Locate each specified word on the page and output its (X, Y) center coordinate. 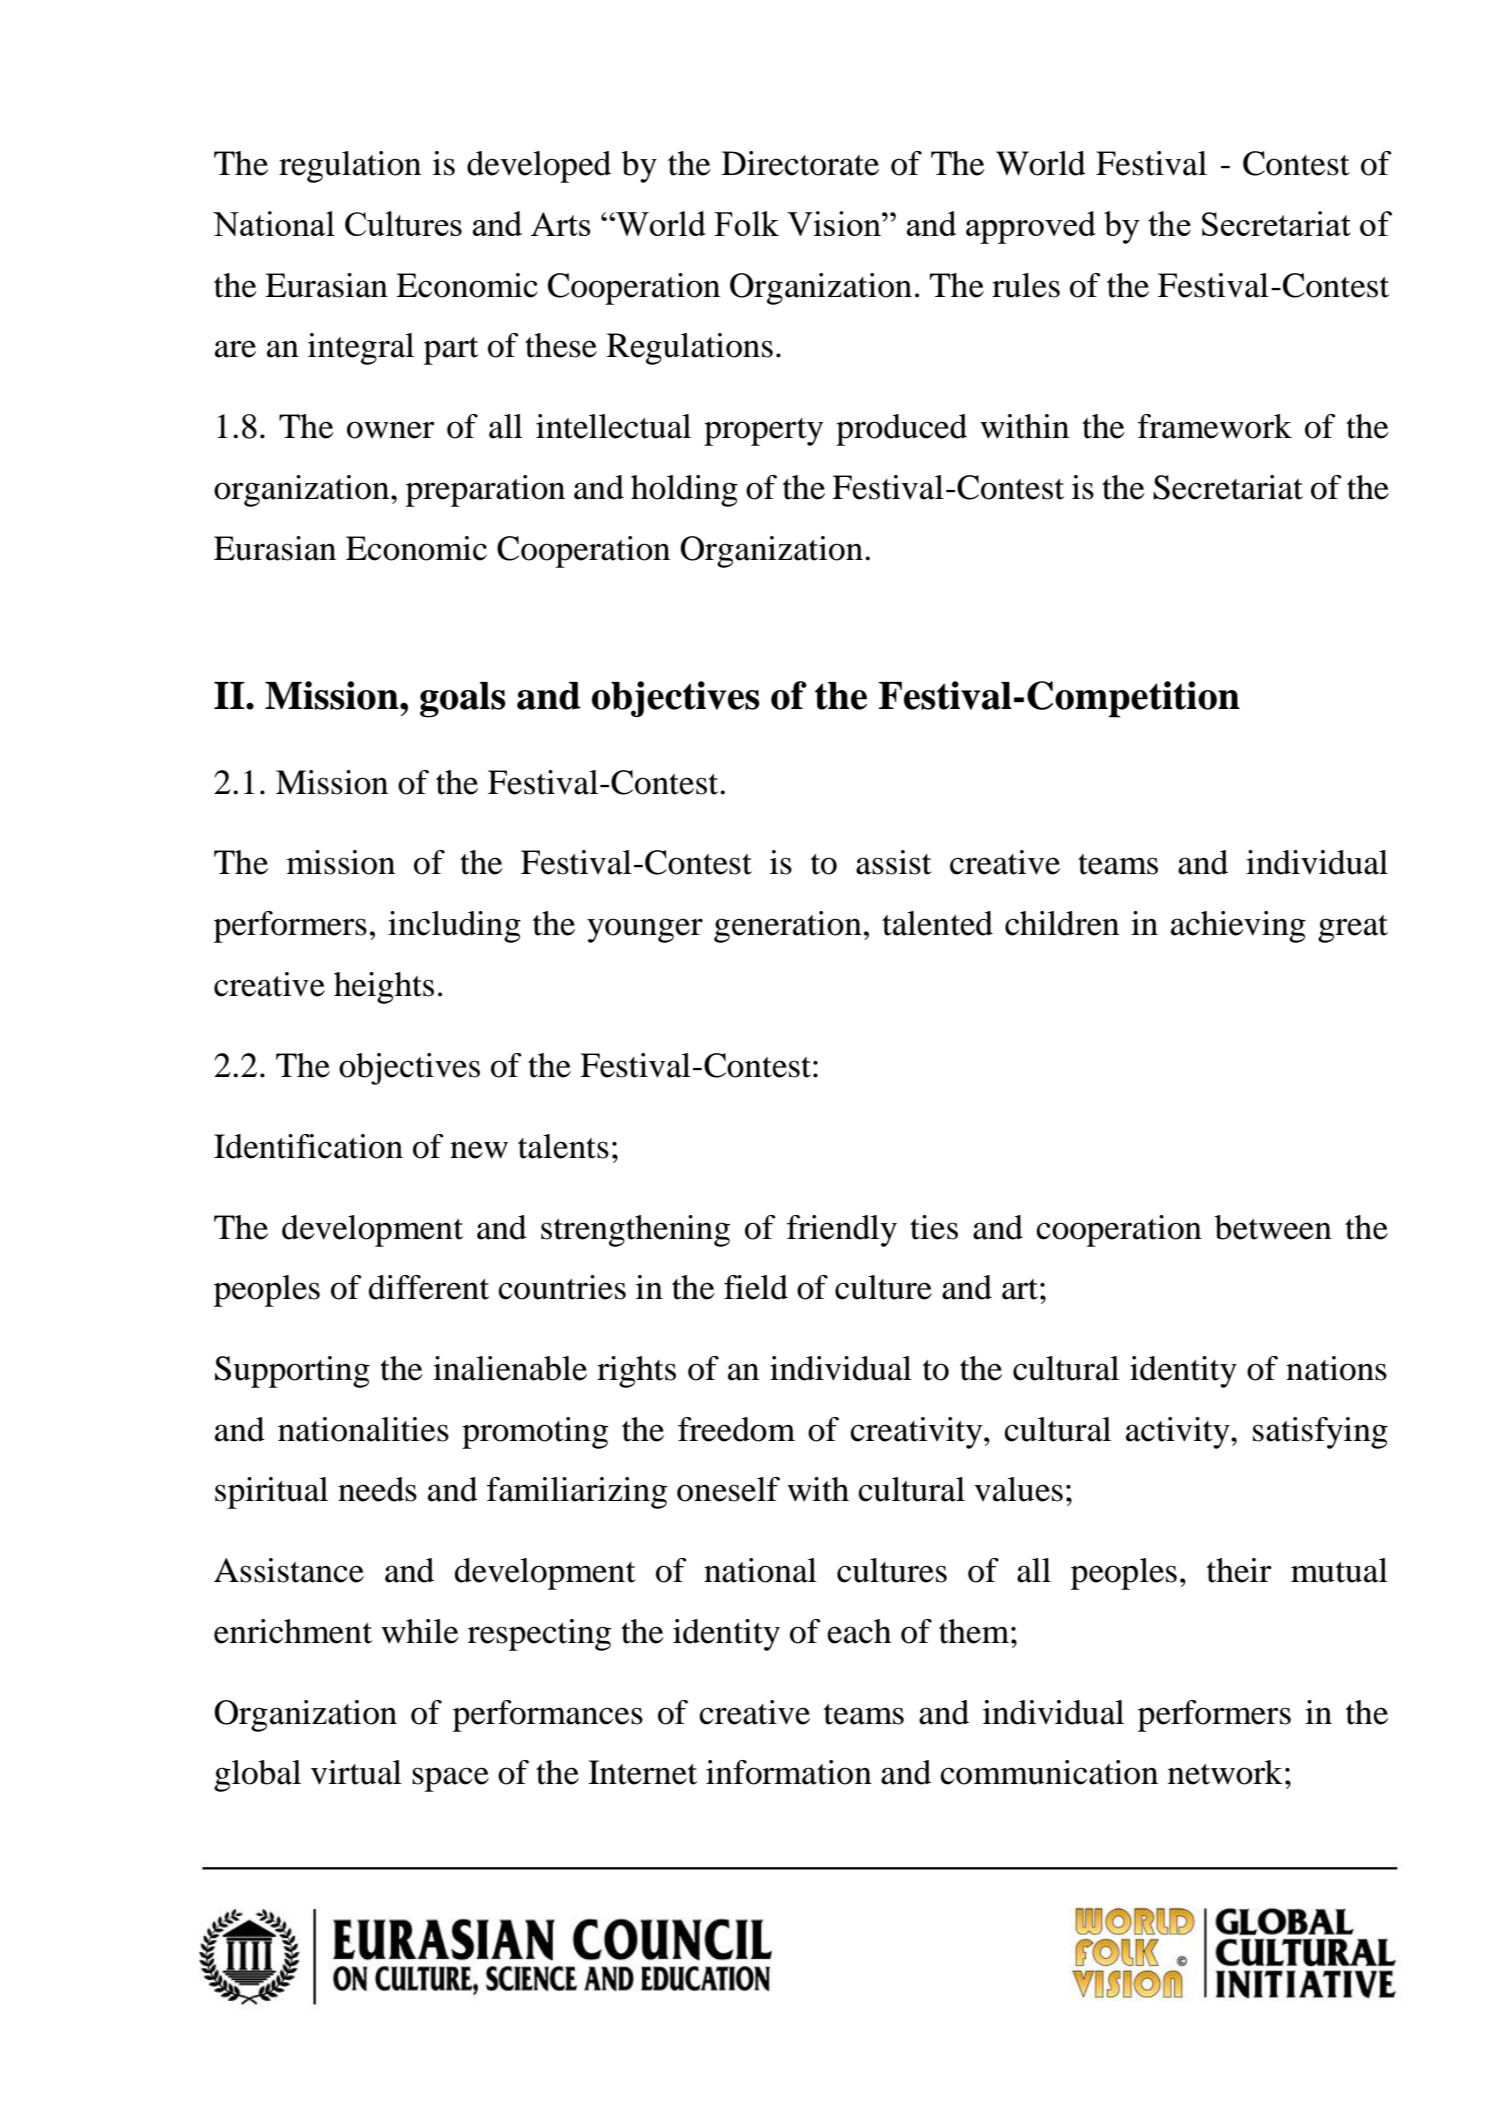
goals (463, 700)
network (1225, 1772)
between (1273, 1227)
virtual (356, 1772)
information (789, 1772)
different (429, 1287)
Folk (746, 223)
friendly (842, 1231)
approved (1031, 227)
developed (539, 167)
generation (788, 927)
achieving (1238, 927)
